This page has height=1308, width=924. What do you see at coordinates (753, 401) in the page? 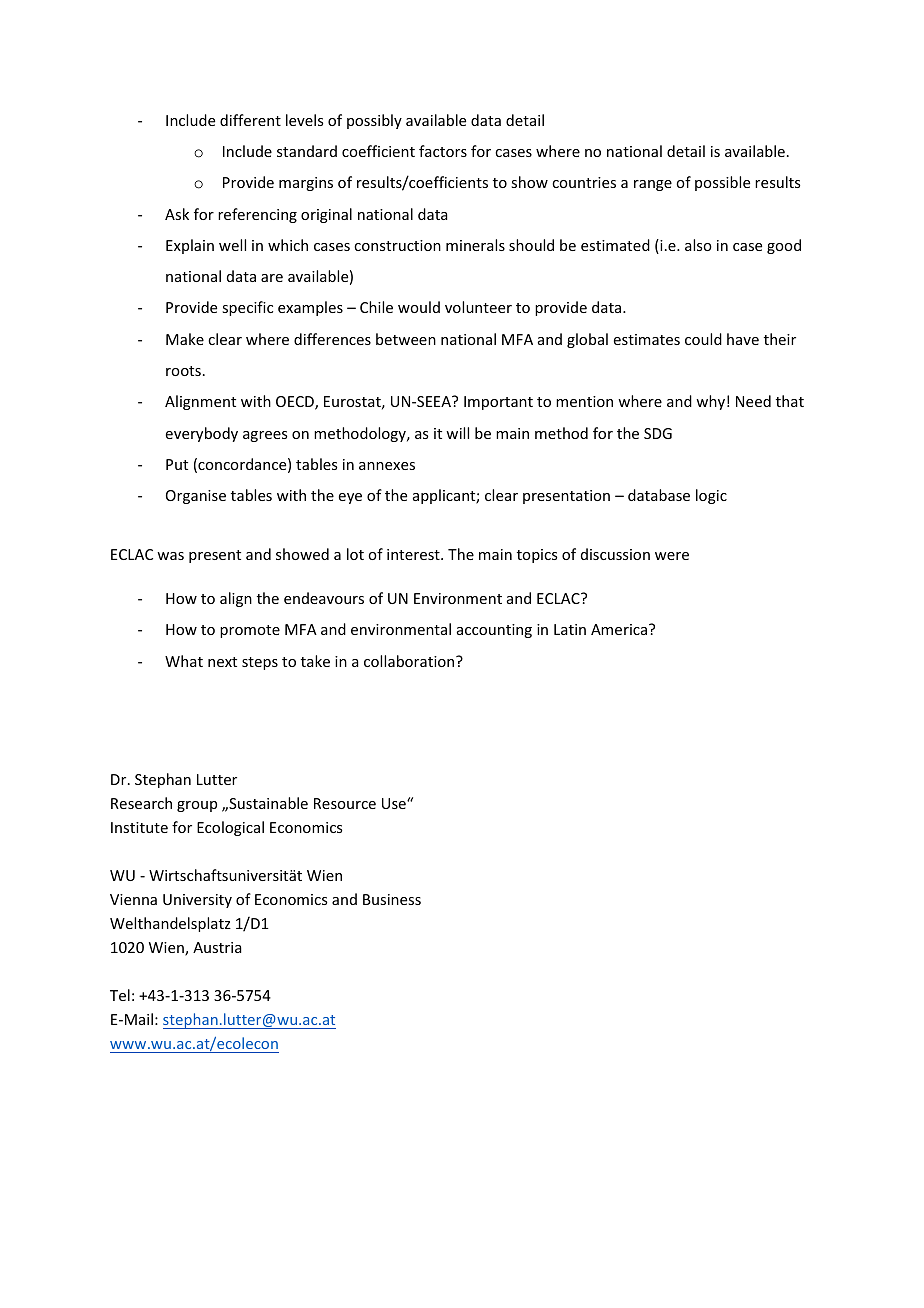
I see `Need` at bounding box center [753, 401].
